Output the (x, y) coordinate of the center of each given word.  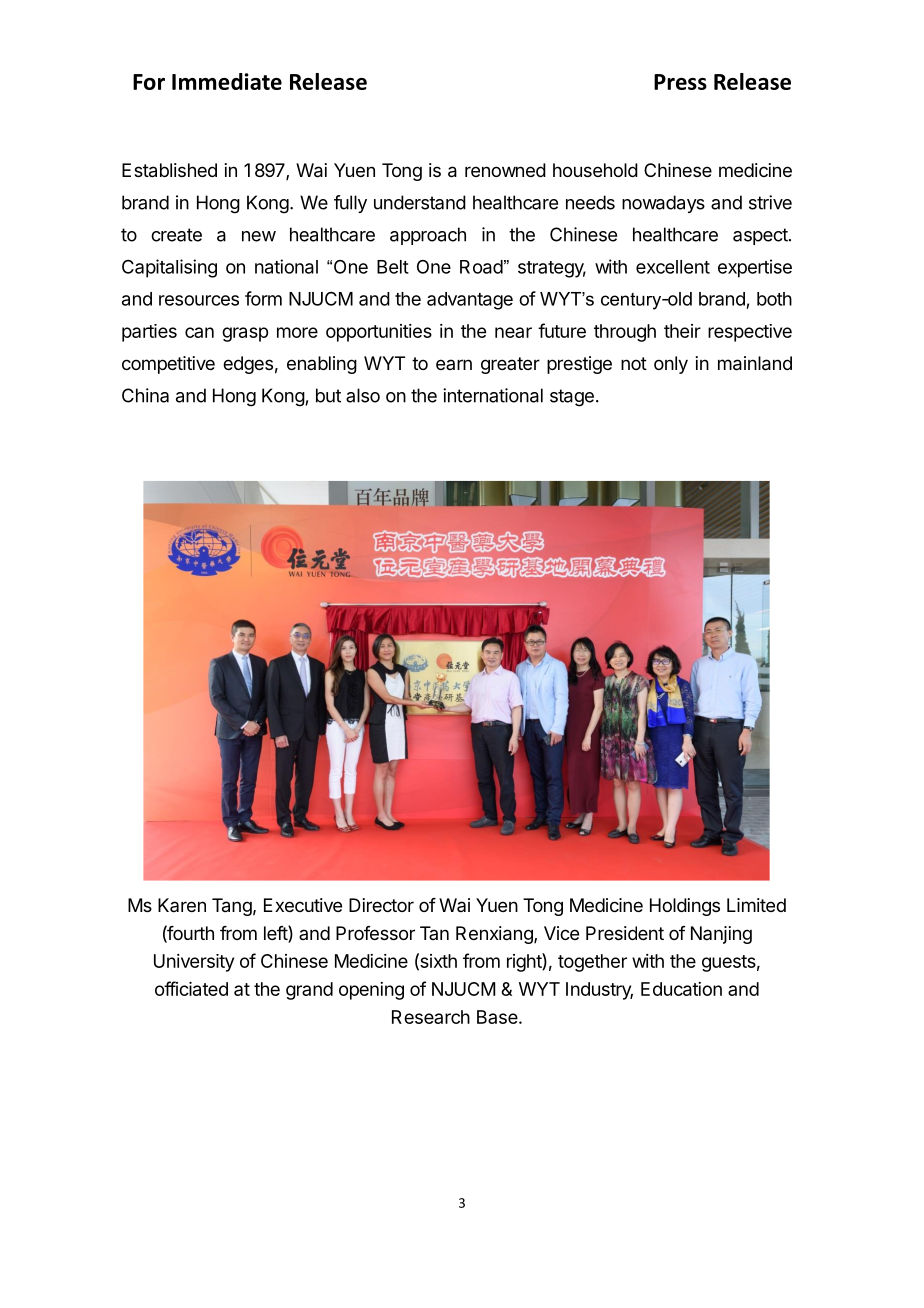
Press (680, 82)
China (145, 395)
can (199, 332)
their (682, 331)
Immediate (227, 81)
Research (431, 1017)
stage (572, 398)
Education (681, 989)
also (363, 395)
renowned (505, 170)
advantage (470, 301)
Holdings (685, 907)
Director (381, 905)
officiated (191, 988)
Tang (232, 907)
